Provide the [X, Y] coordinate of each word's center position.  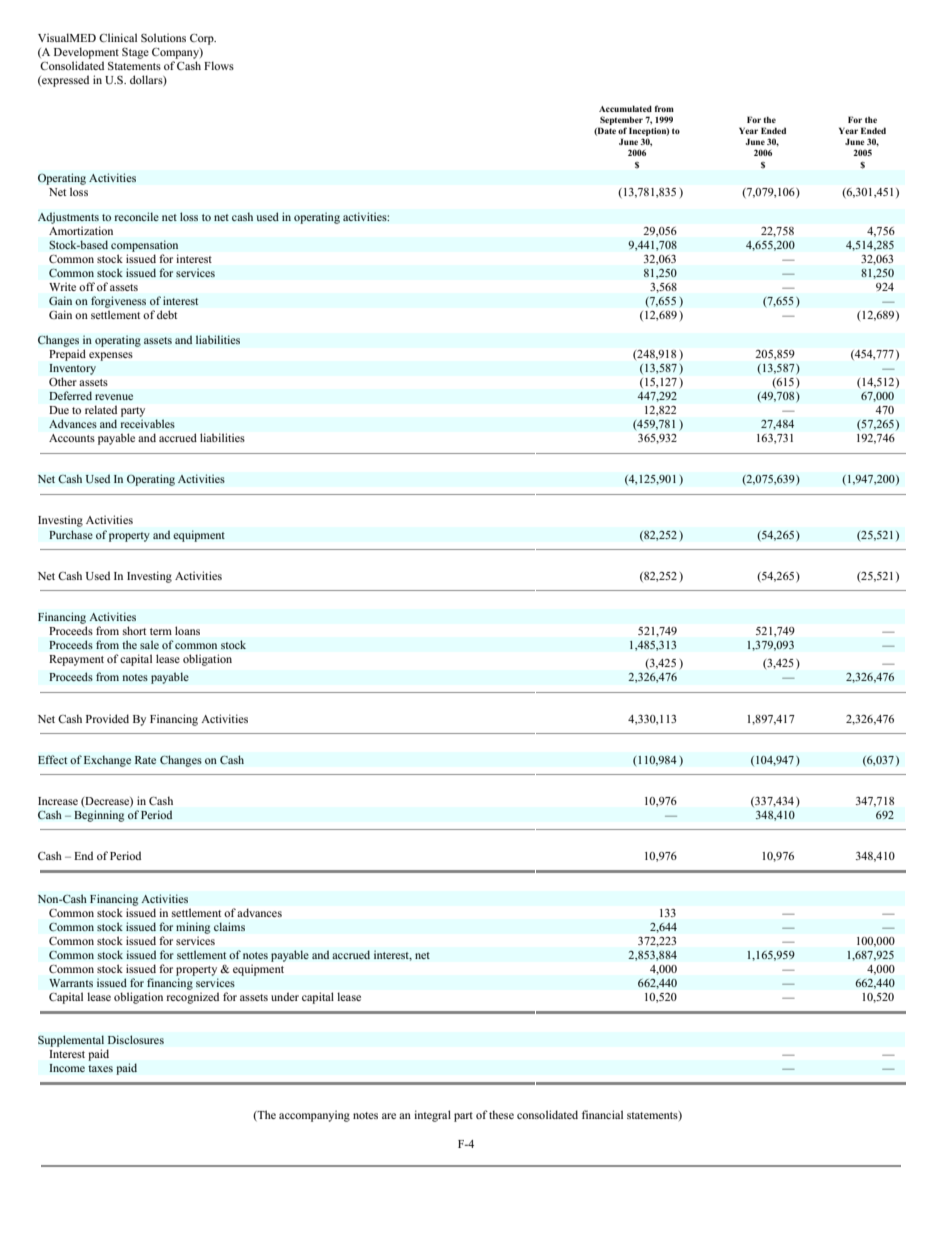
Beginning [99, 816]
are [389, 1116]
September [621, 120]
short [134, 630]
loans [187, 630]
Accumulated [625, 108]
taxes [100, 1068]
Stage [135, 53]
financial [602, 1114]
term [161, 631]
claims [229, 926]
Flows [219, 65]
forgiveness [118, 302]
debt [167, 314]
